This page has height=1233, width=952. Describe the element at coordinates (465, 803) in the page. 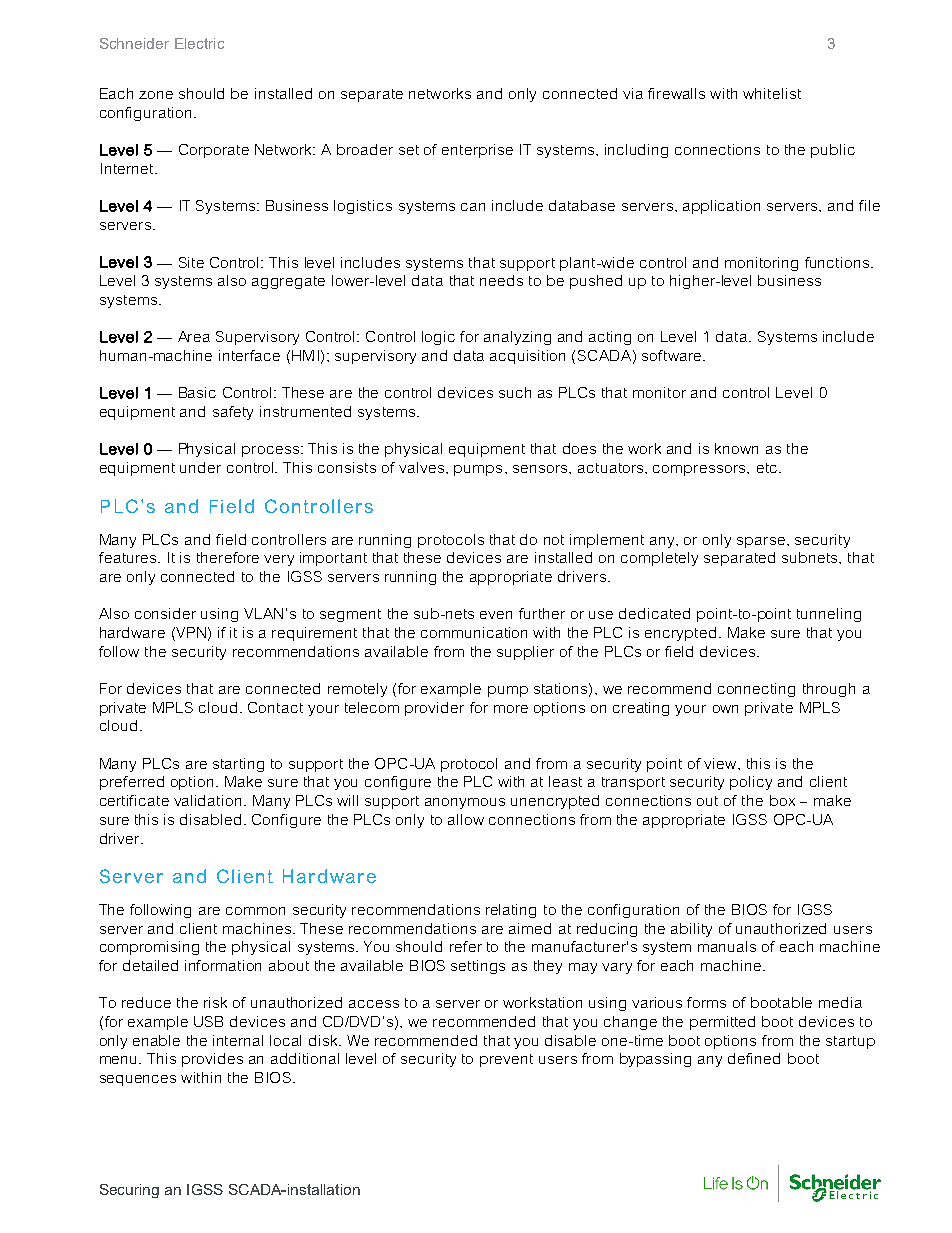

I see `anonymous` at that location.
